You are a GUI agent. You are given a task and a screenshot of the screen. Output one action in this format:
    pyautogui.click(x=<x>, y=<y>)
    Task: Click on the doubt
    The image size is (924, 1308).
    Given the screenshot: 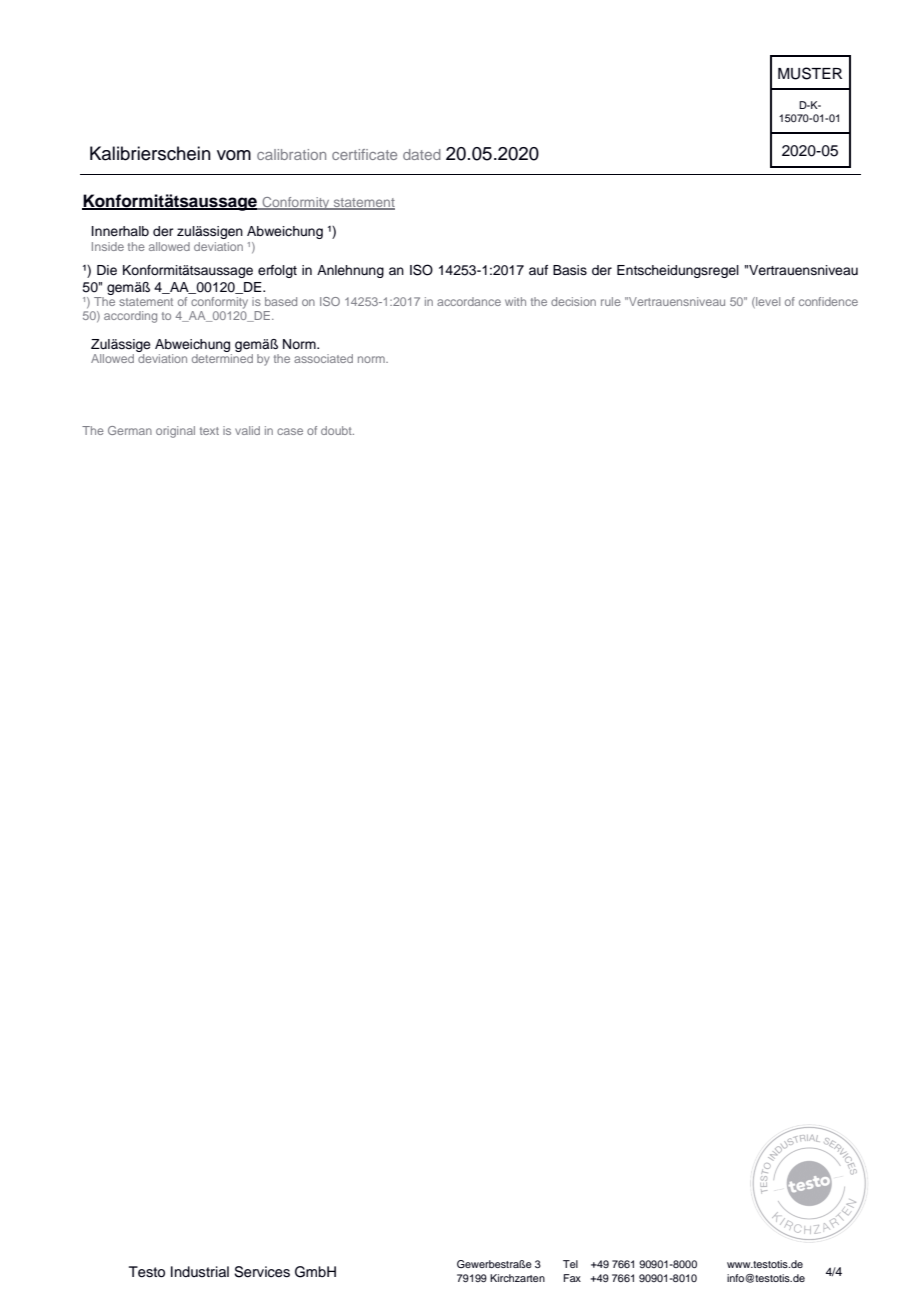 What is the action you would take?
    pyautogui.click(x=337, y=430)
